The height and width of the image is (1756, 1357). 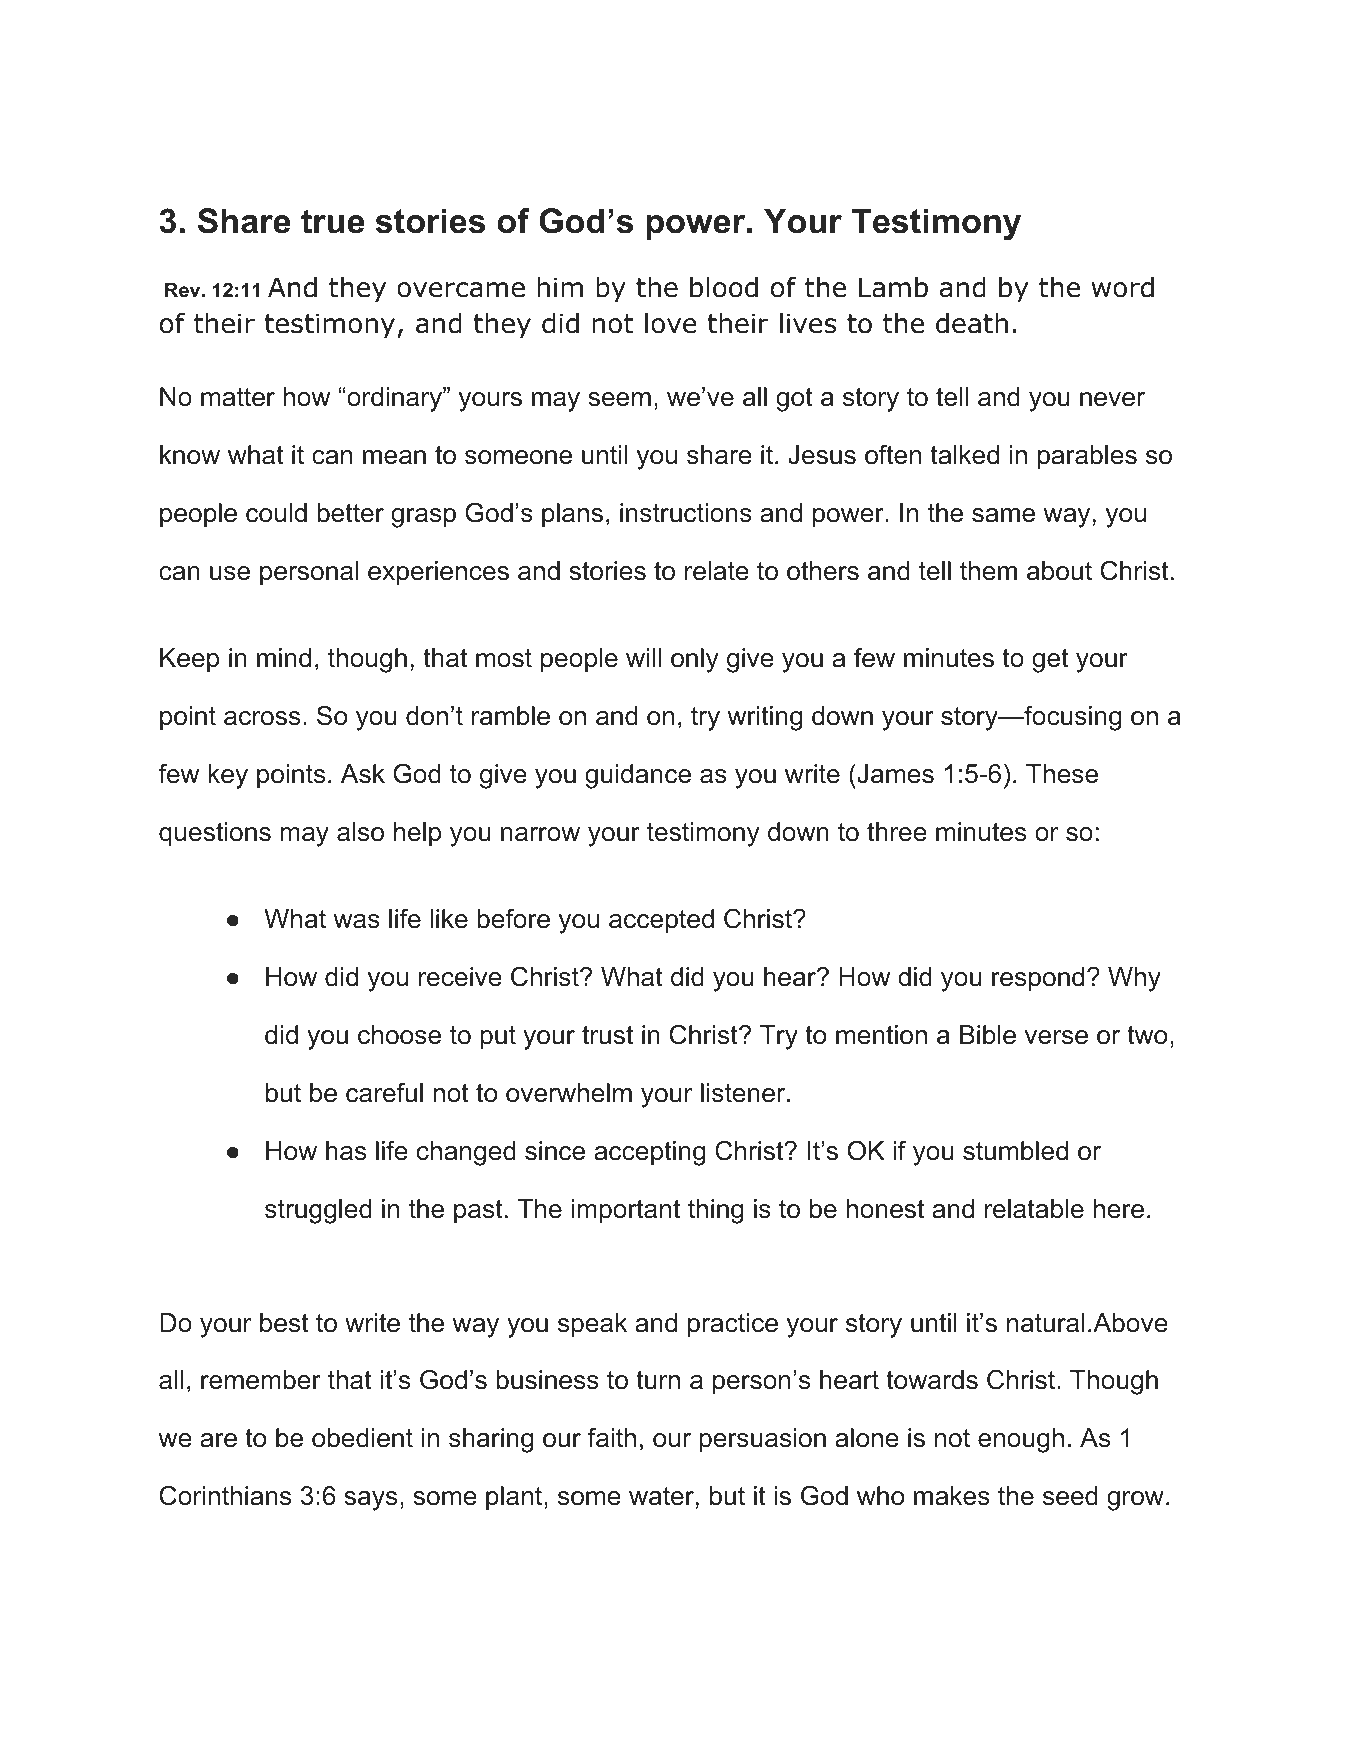 What do you see at coordinates (1123, 287) in the image?
I see `word` at bounding box center [1123, 287].
